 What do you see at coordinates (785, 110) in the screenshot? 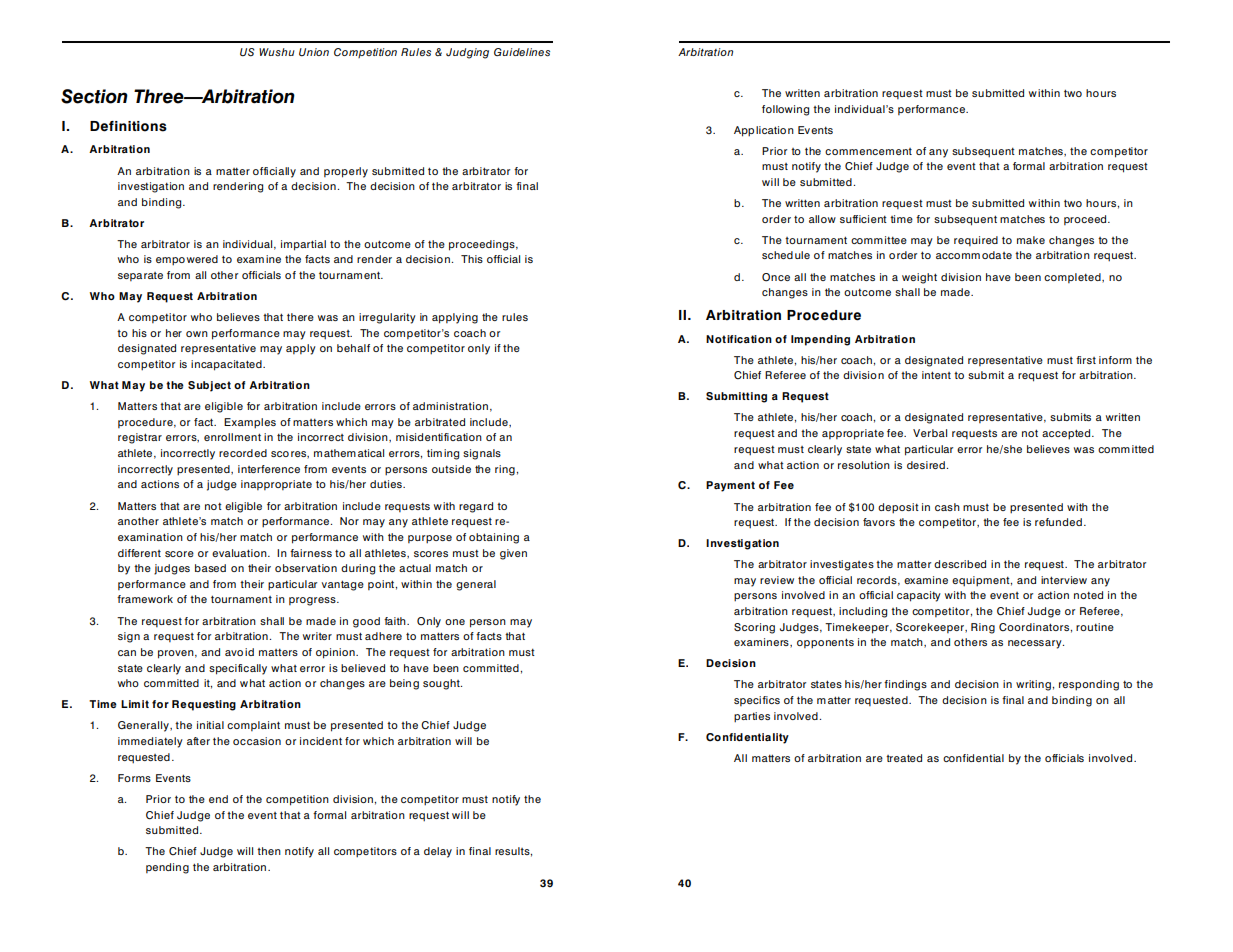
I see `following` at bounding box center [785, 110].
